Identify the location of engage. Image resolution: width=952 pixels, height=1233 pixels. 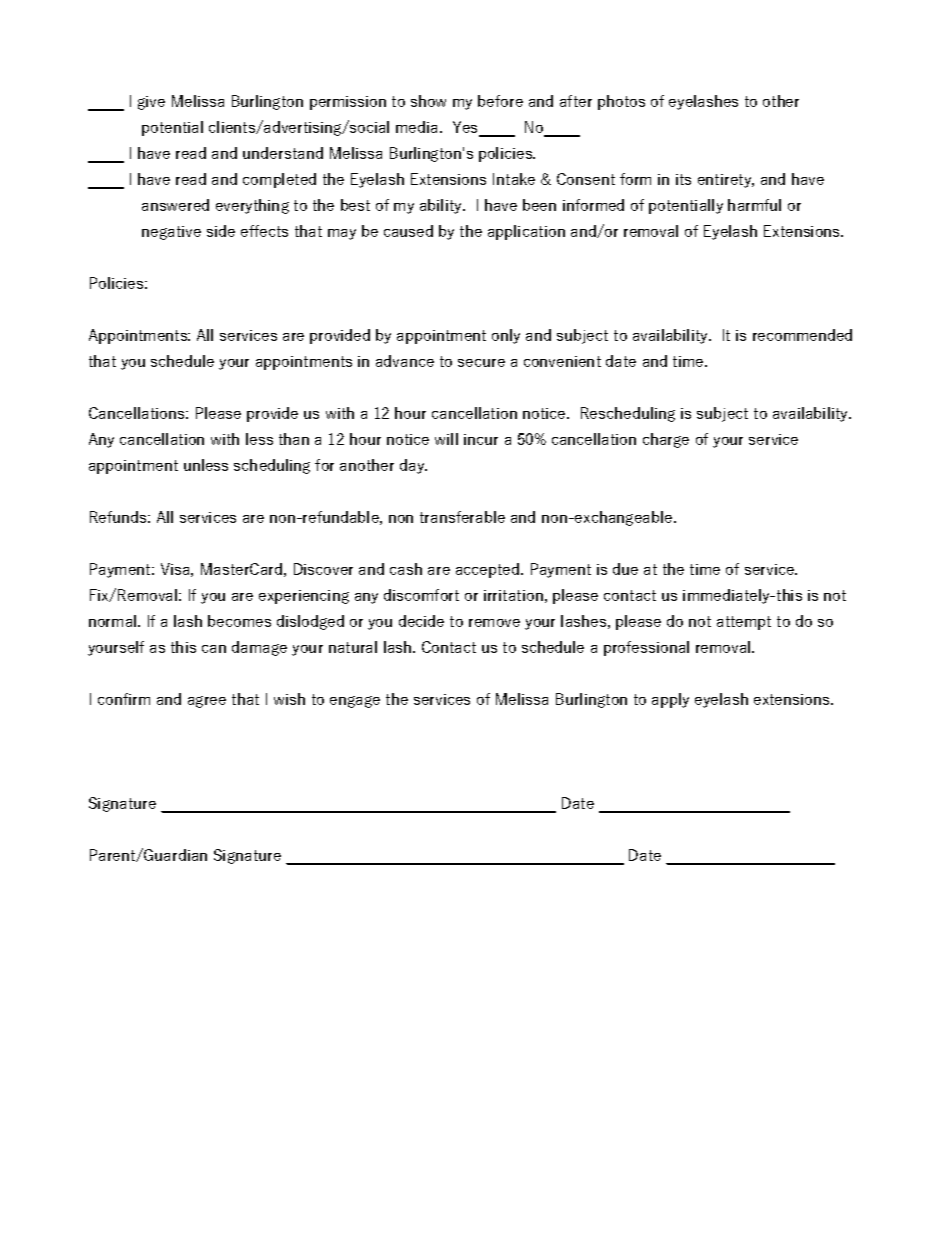
(355, 702).
